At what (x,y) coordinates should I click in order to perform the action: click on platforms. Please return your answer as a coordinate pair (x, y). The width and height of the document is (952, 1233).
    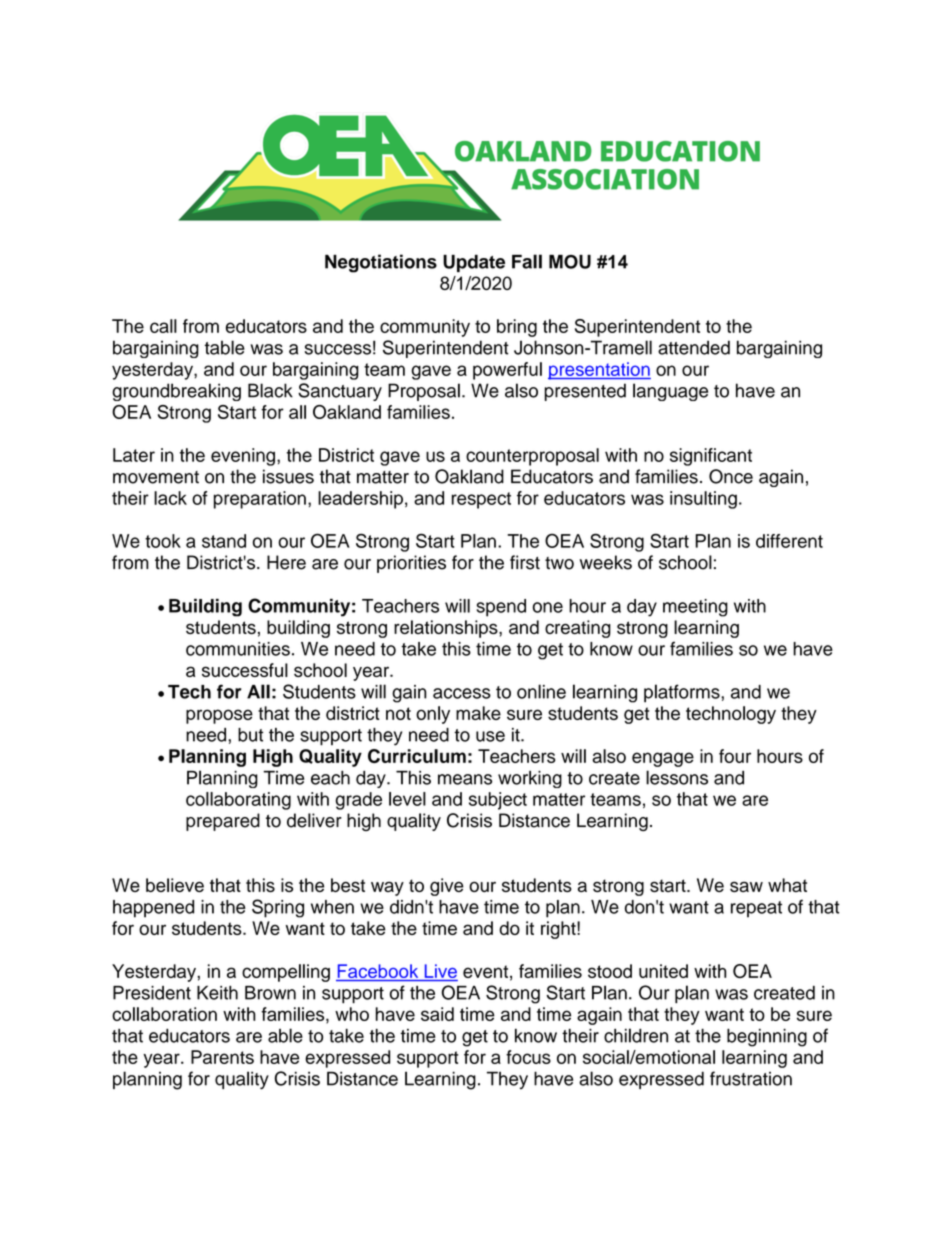
    Looking at the image, I should click on (683, 693).
